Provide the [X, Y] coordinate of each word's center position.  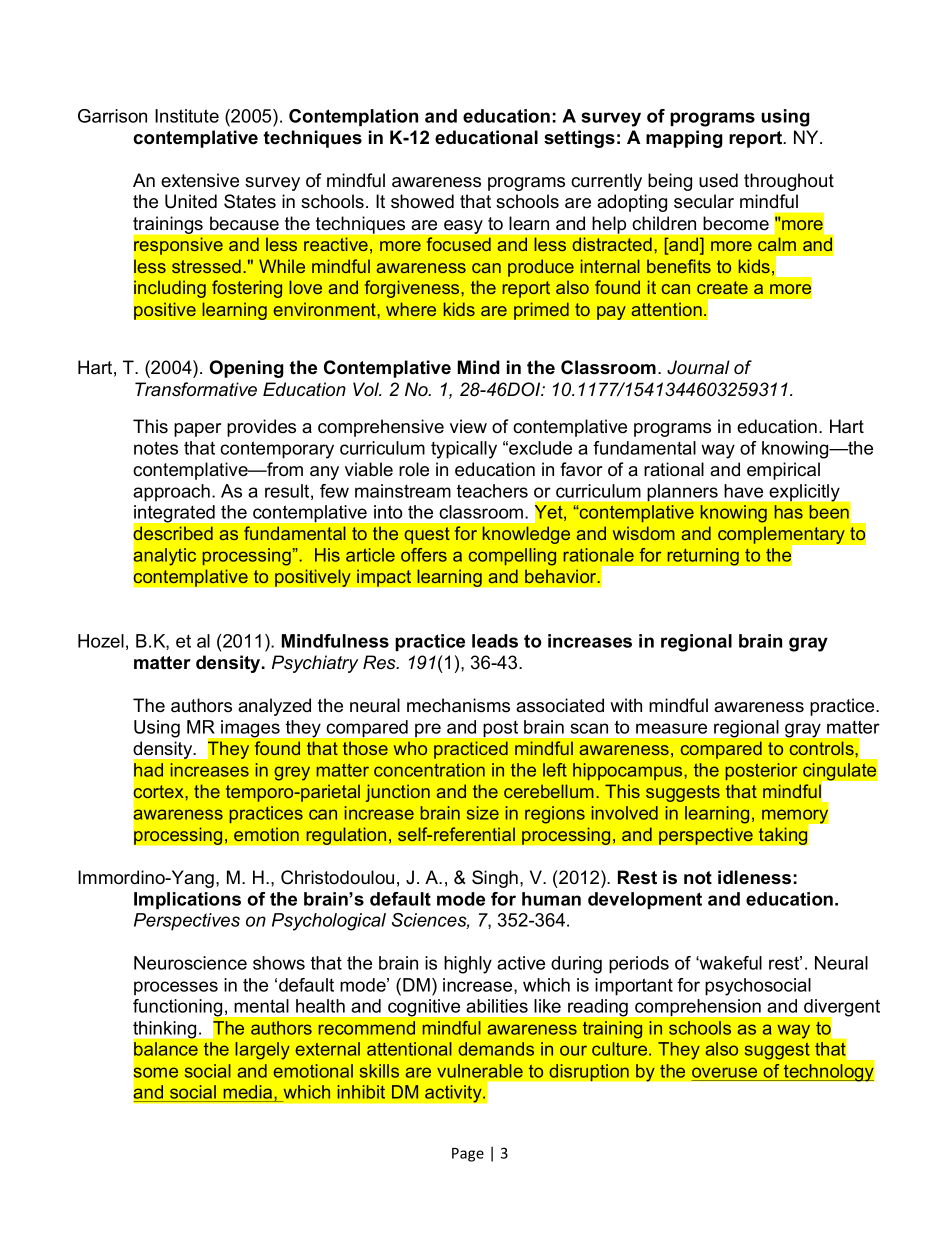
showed [422, 201]
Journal [698, 367]
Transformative [196, 389]
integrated [174, 514]
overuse [724, 1072]
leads [495, 641]
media [248, 1093]
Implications [187, 900]
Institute [187, 116]
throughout [789, 182]
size [483, 813]
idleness [754, 877]
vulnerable [480, 1071]
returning [703, 557]
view [468, 426]
